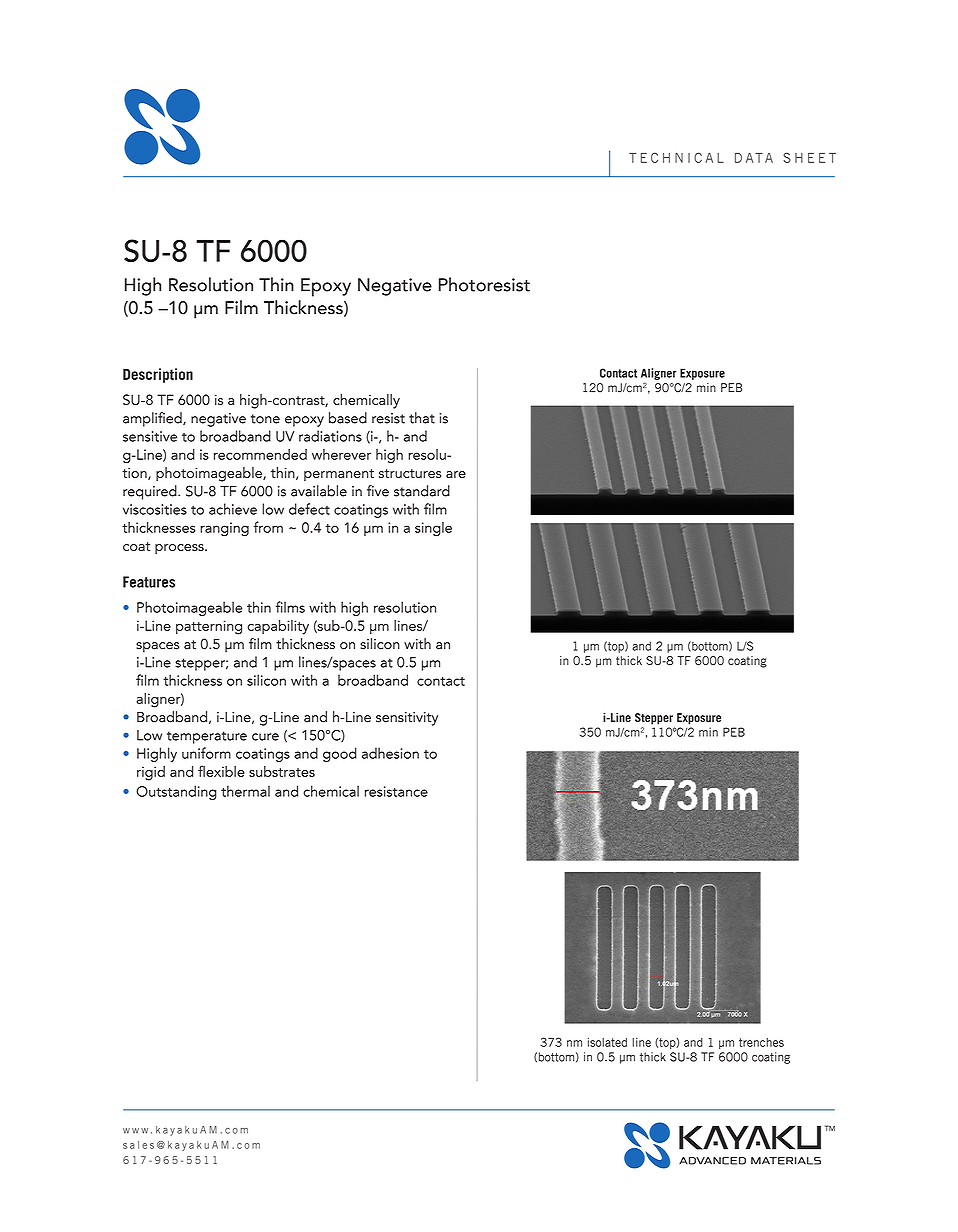 Image resolution: width=958 pixels, height=1232 pixels. Describe the element at coordinates (456, 474) in the document. I see `are` at that location.
